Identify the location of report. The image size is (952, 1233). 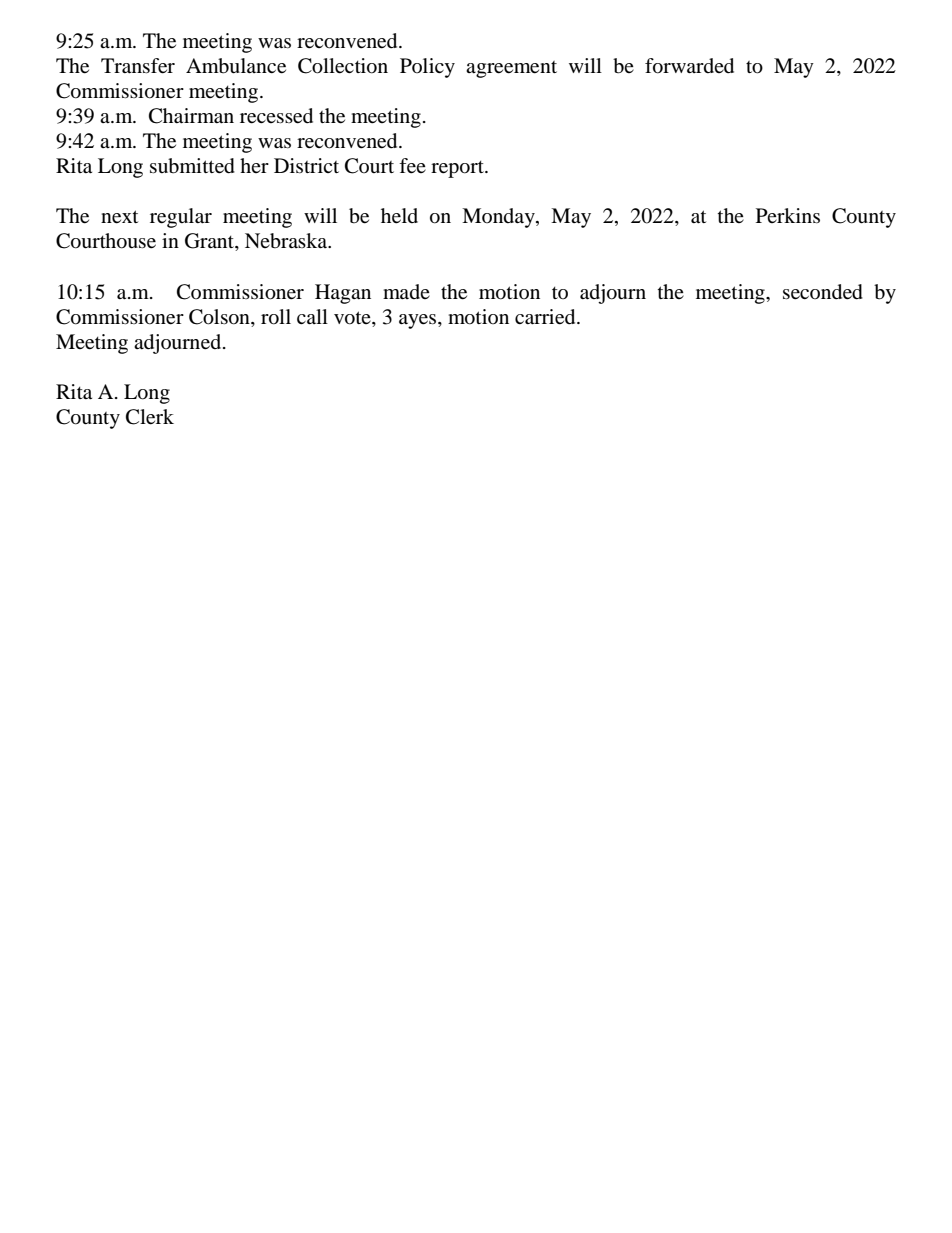
(458, 169).
